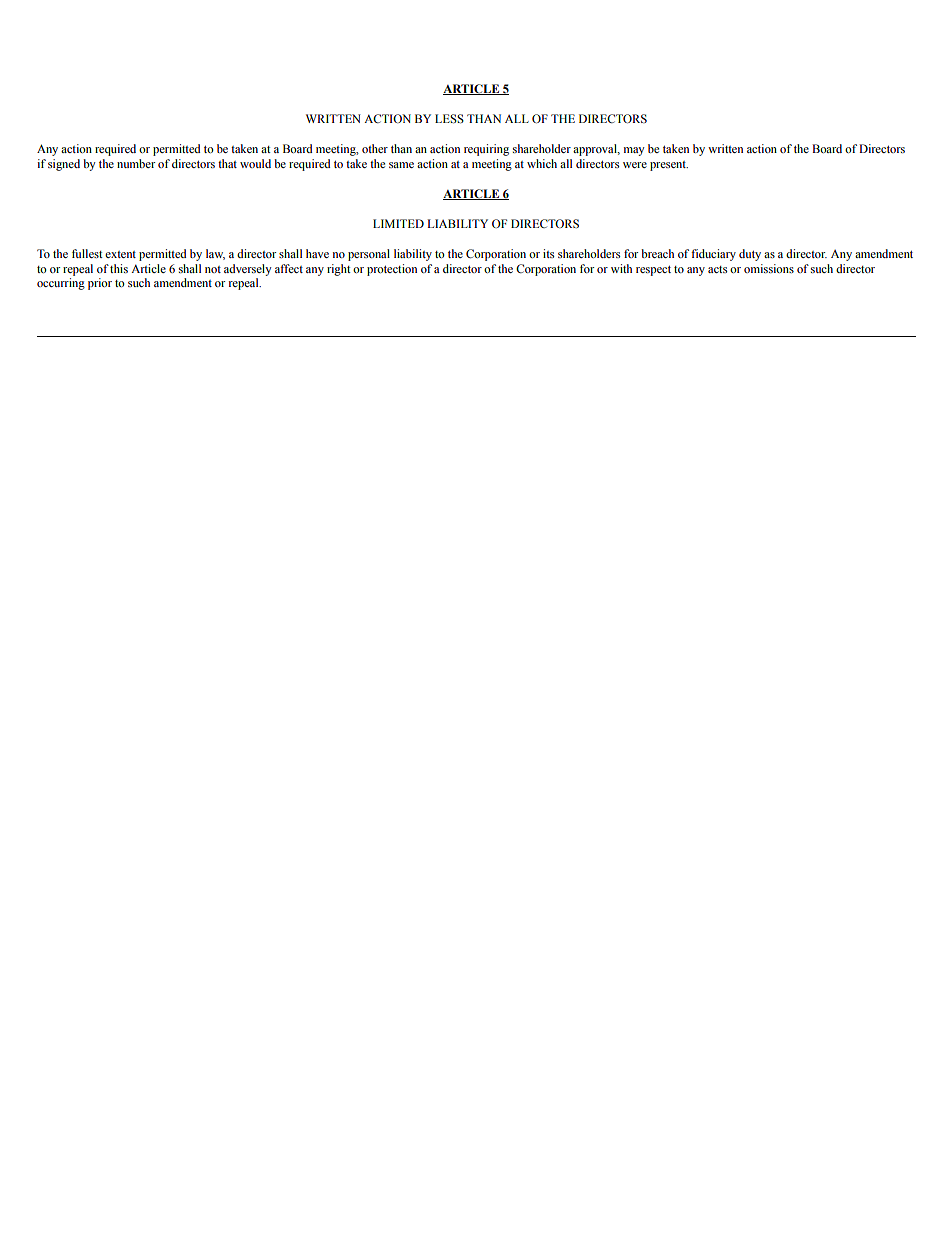 The image size is (952, 1233). I want to click on prior, so click(100, 284).
